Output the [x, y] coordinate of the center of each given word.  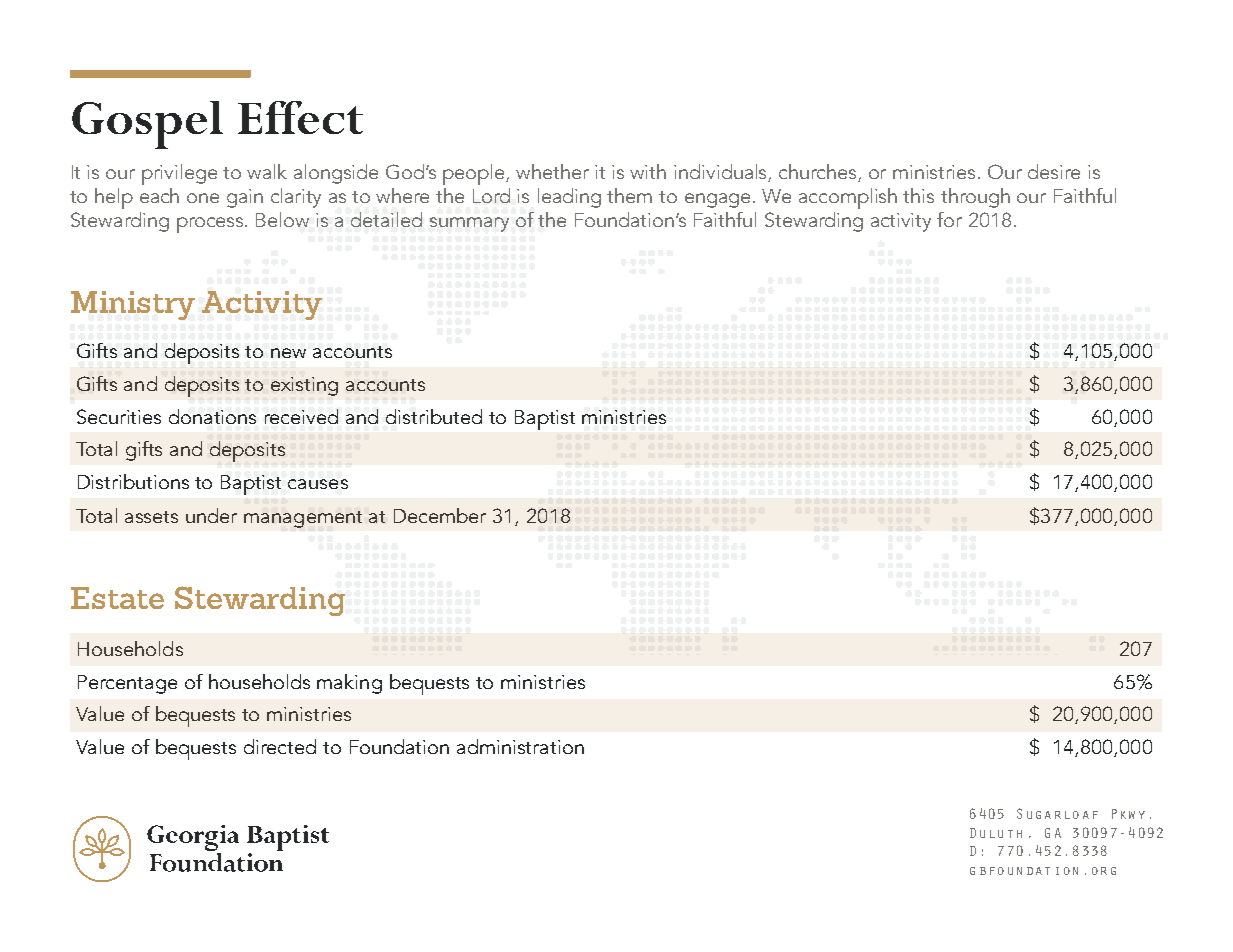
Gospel [147, 125]
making [349, 684]
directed [280, 746]
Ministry [133, 305]
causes [318, 484]
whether [552, 171]
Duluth [996, 833]
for [949, 219]
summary [469, 224]
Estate [117, 598]
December [440, 515]
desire [1054, 171]
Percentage [127, 684]
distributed [434, 416]
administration [520, 746]
